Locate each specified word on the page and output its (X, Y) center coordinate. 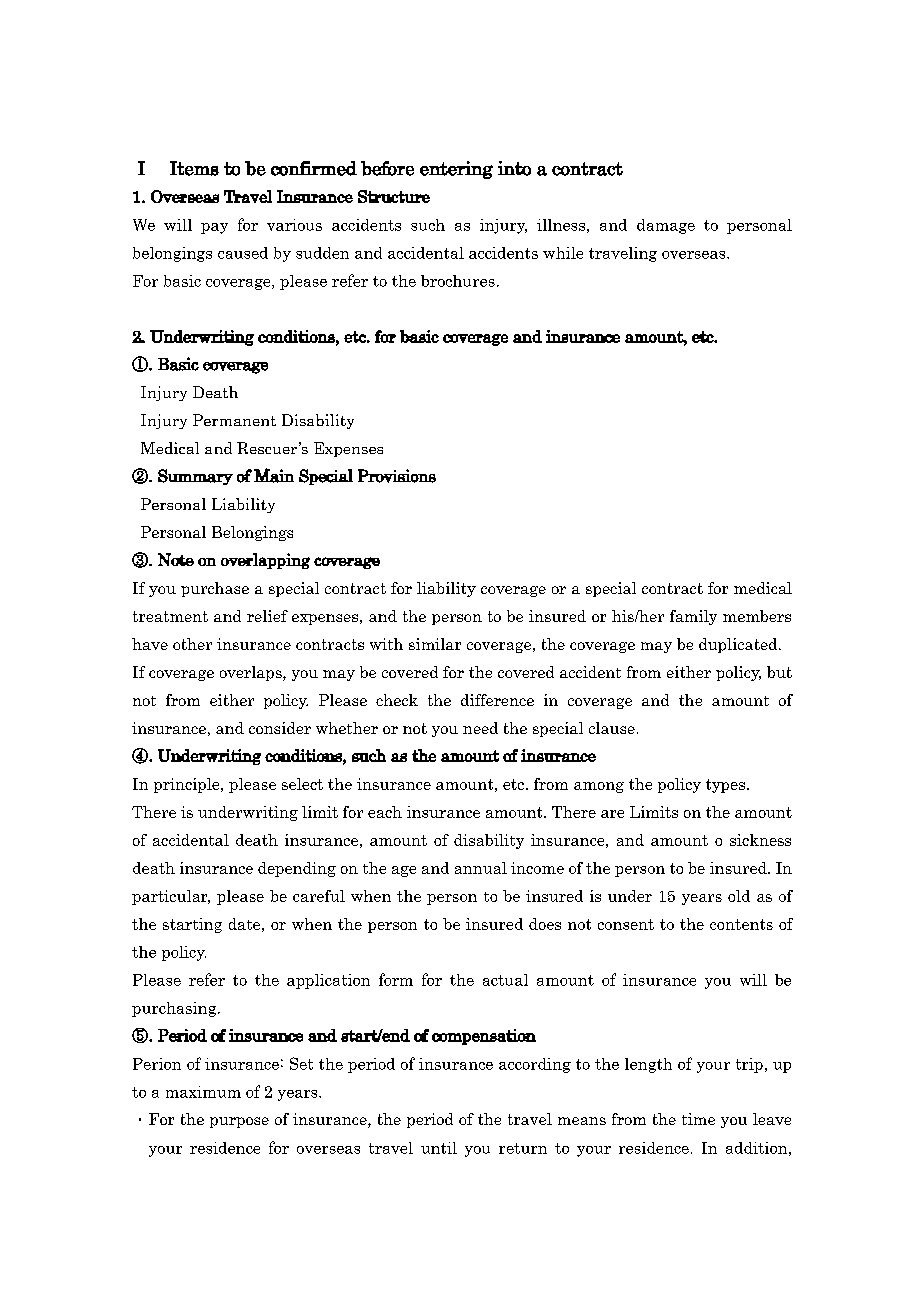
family (693, 617)
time (698, 1119)
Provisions (397, 476)
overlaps (252, 673)
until (439, 1148)
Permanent (234, 420)
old (739, 896)
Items (194, 168)
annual (481, 868)
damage (666, 226)
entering (456, 170)
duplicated (739, 645)
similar (435, 644)
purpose (239, 1122)
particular (171, 897)
